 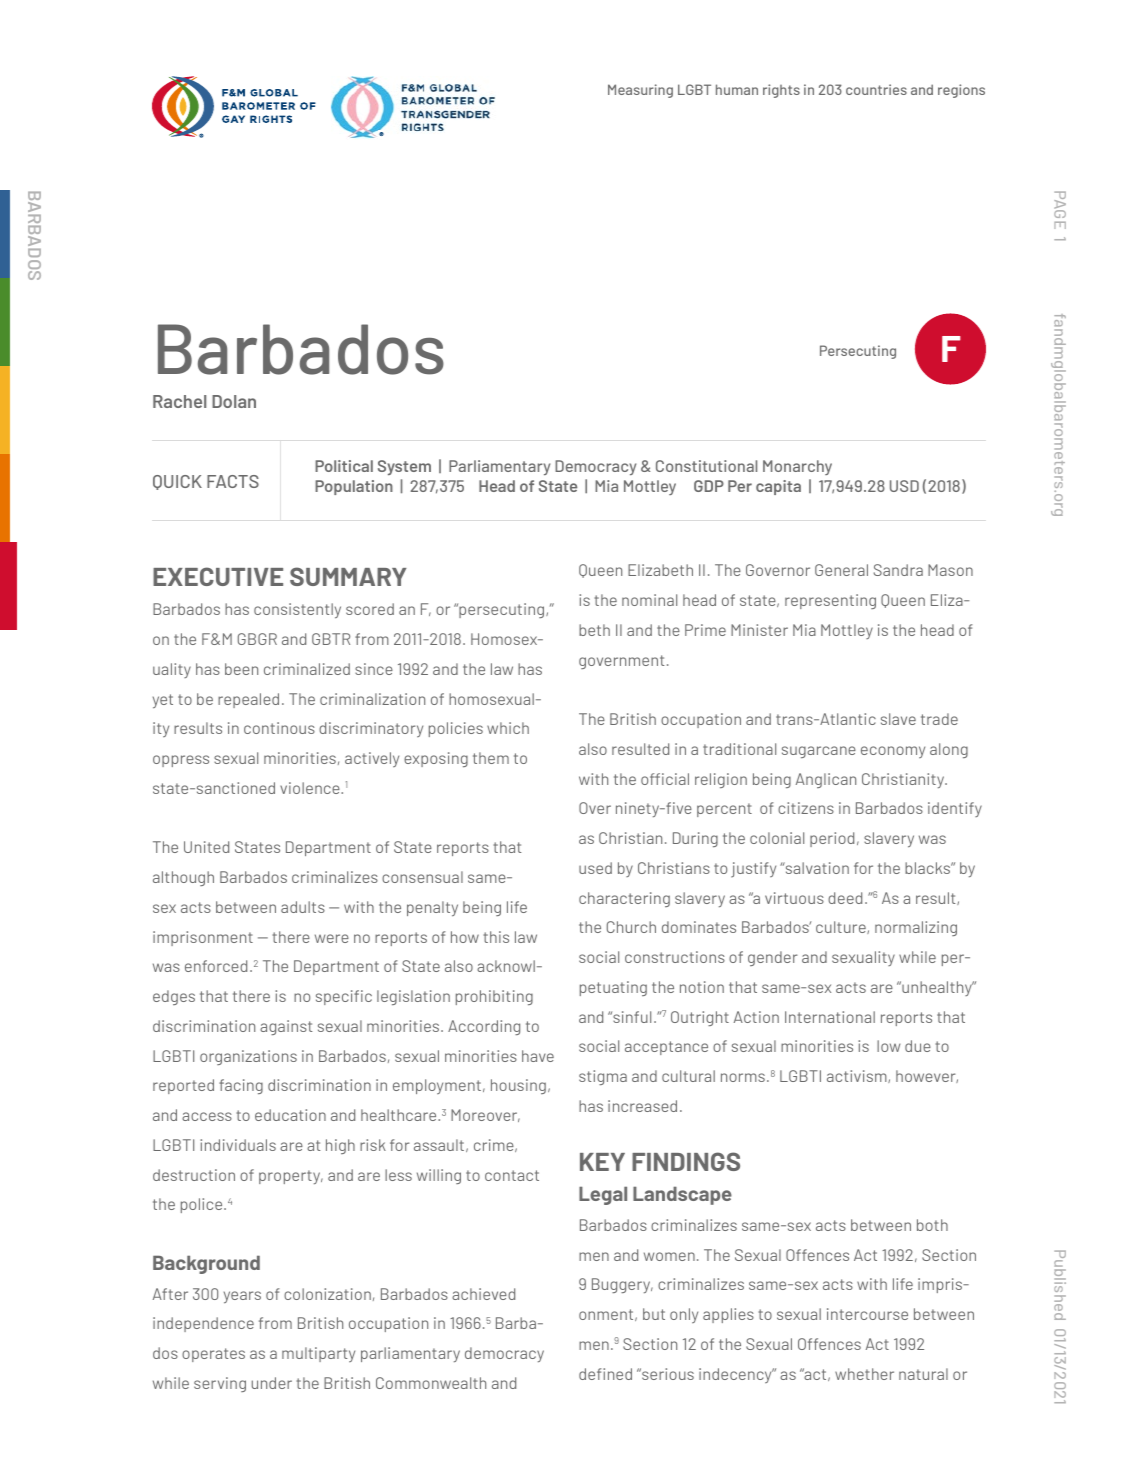 What do you see at coordinates (640, 91) in the screenshot?
I see `Measuring` at bounding box center [640, 91].
